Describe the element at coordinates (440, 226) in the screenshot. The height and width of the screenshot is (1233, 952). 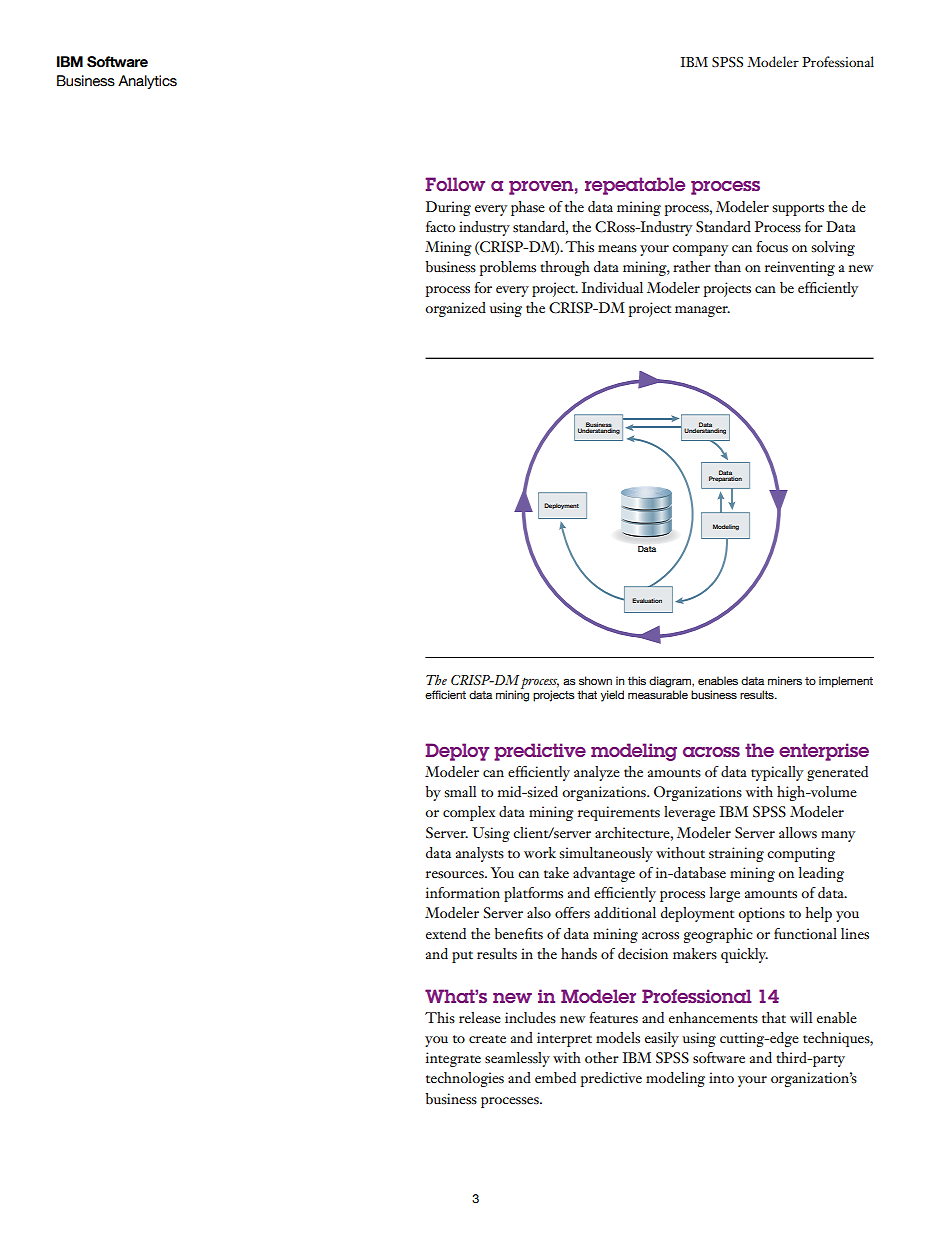
I see `facto` at that location.
